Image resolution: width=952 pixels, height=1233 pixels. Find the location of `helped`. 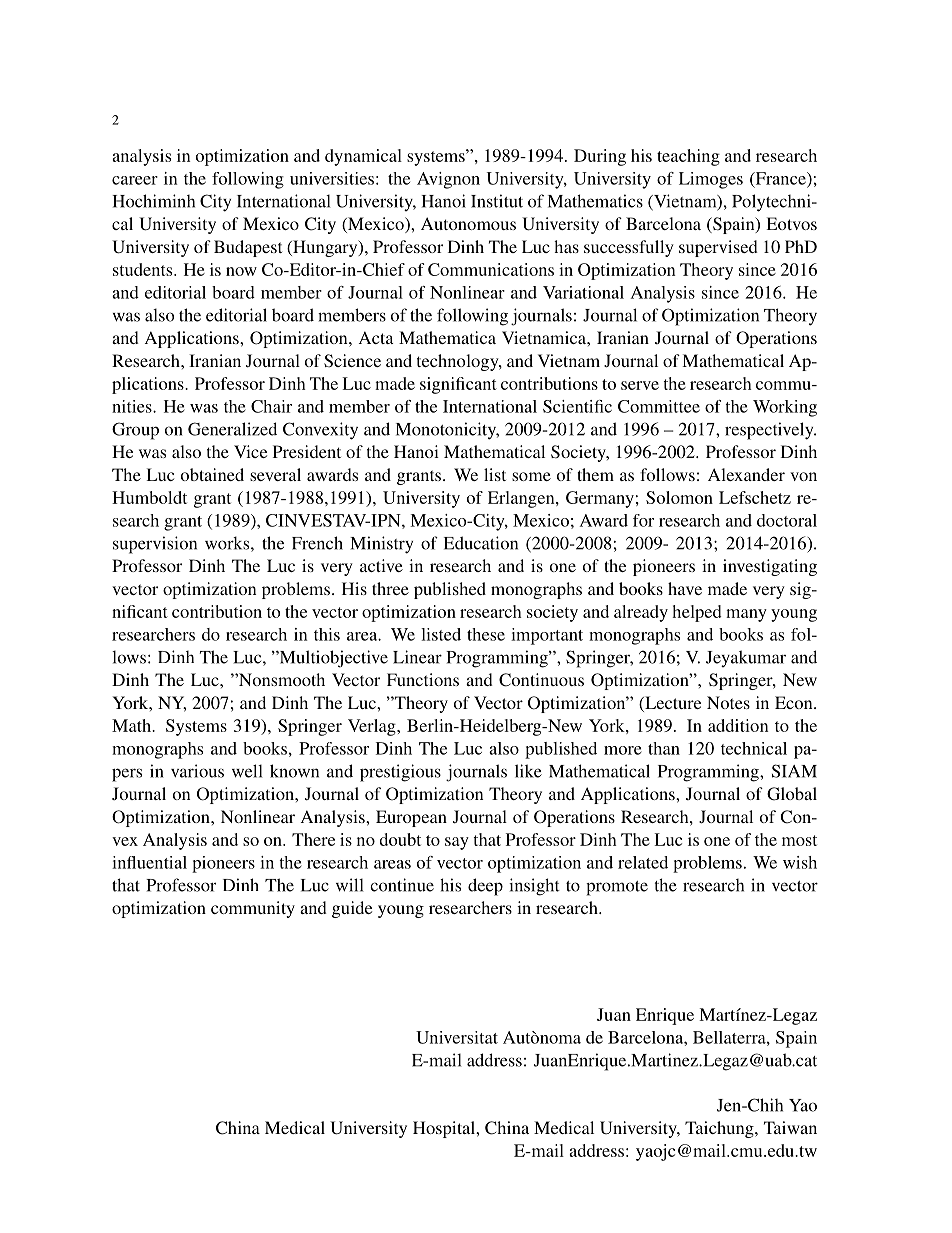

helped is located at coordinates (697, 613).
